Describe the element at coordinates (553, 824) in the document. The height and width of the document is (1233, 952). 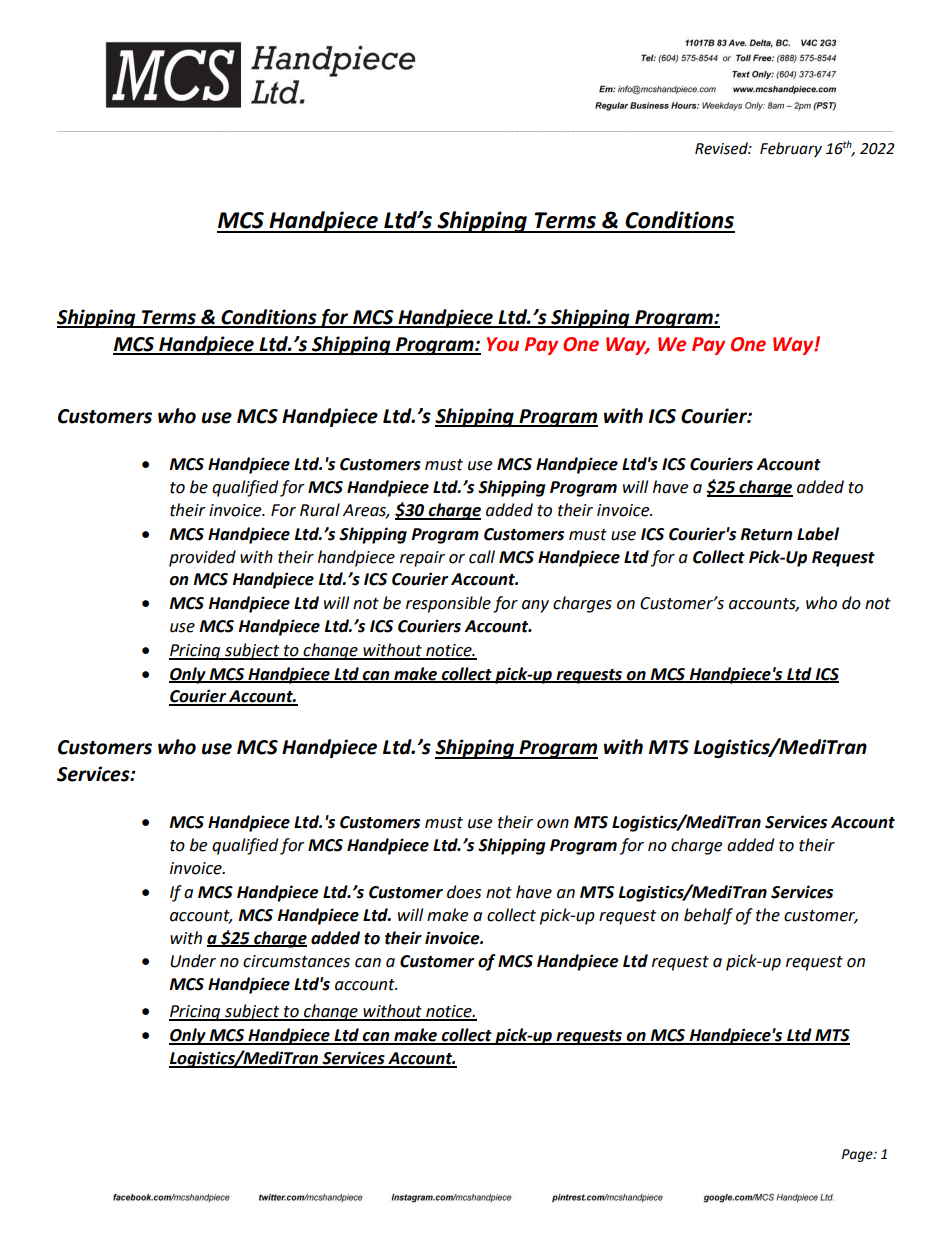
I see `own` at that location.
